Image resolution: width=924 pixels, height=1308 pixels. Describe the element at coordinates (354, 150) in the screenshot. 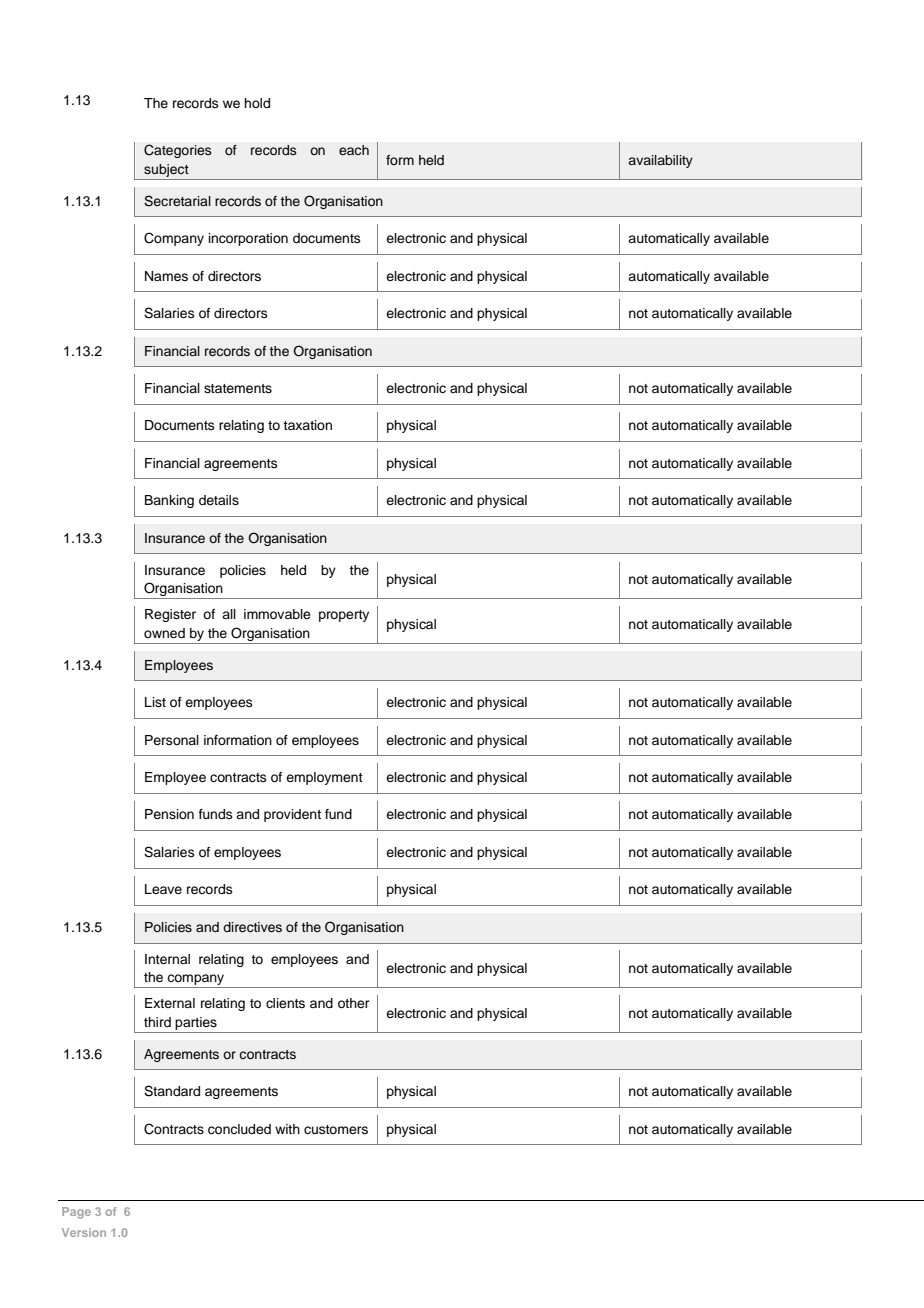

I see `each` at that location.
